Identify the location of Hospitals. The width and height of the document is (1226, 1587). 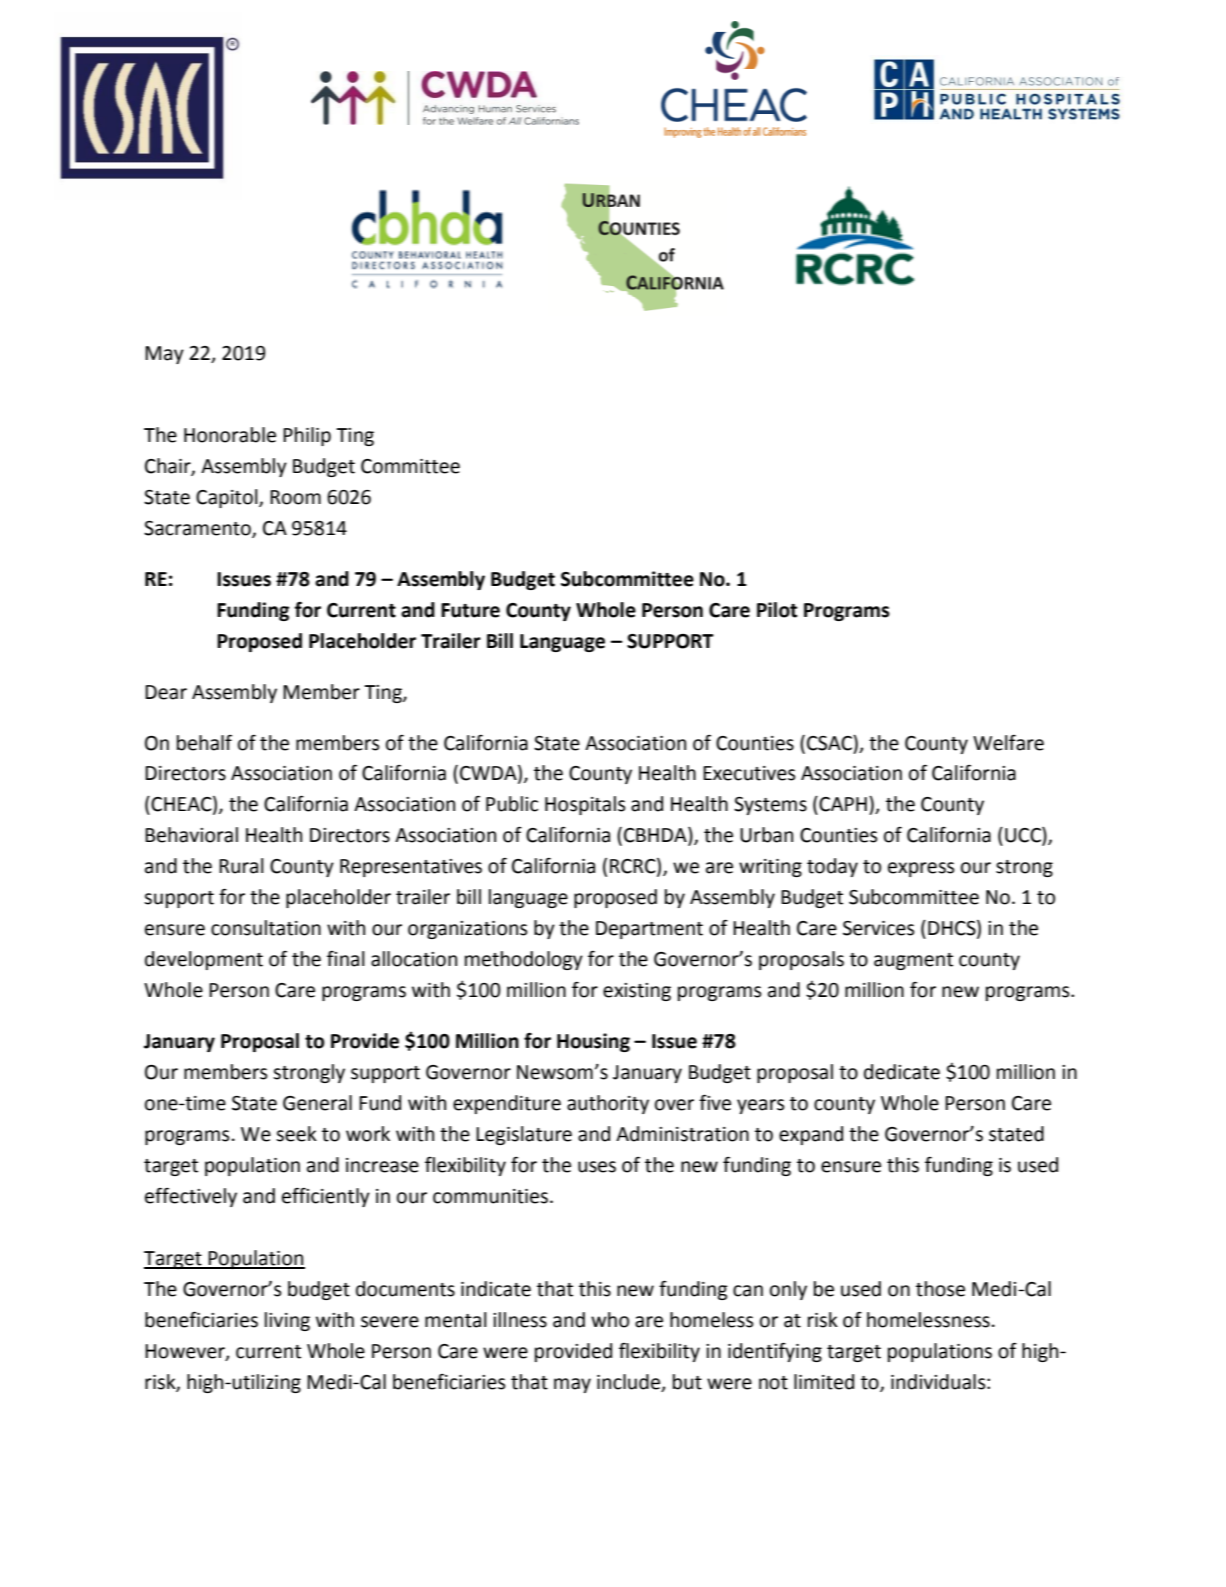
(585, 805).
